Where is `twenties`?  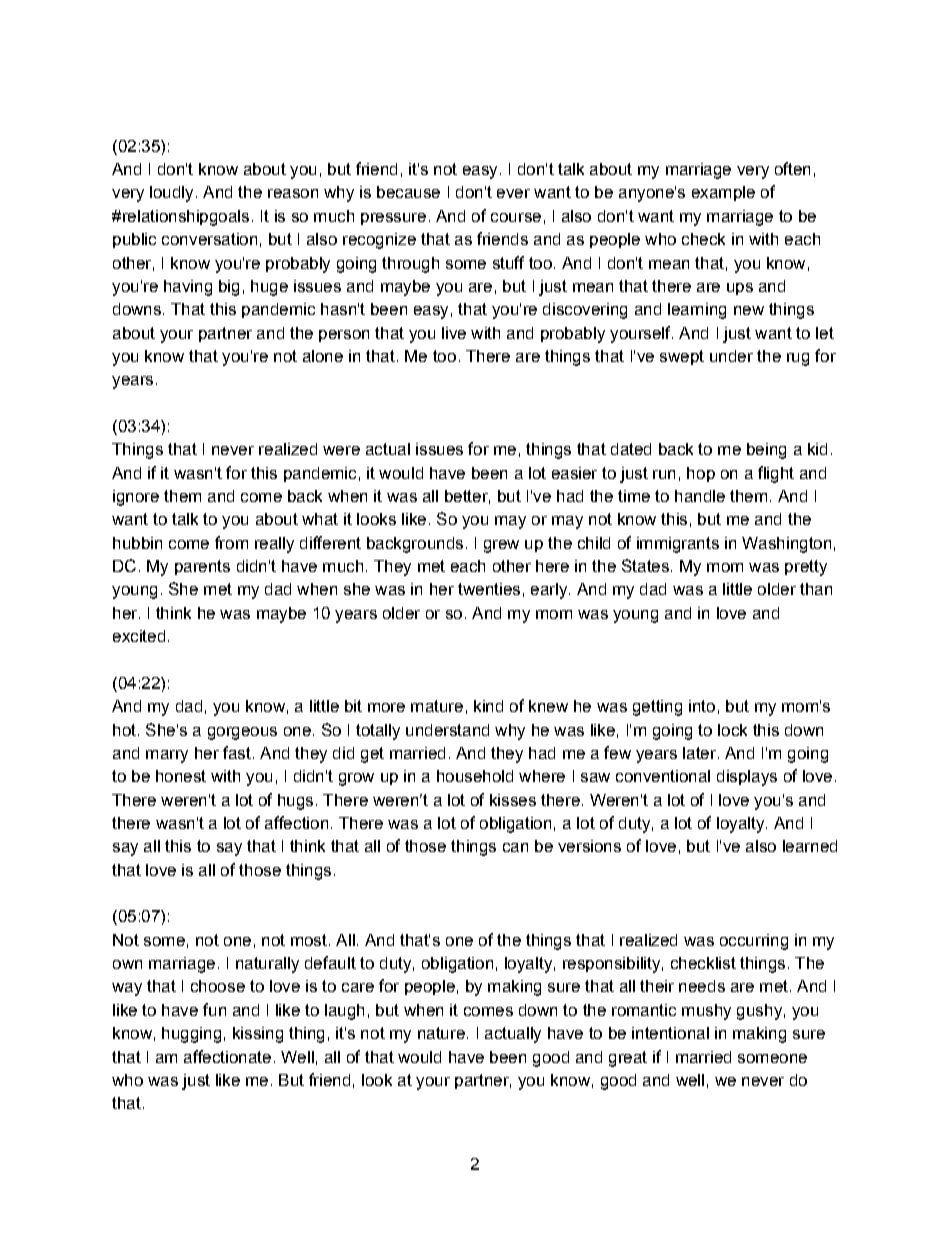 twenties is located at coordinates (489, 589).
